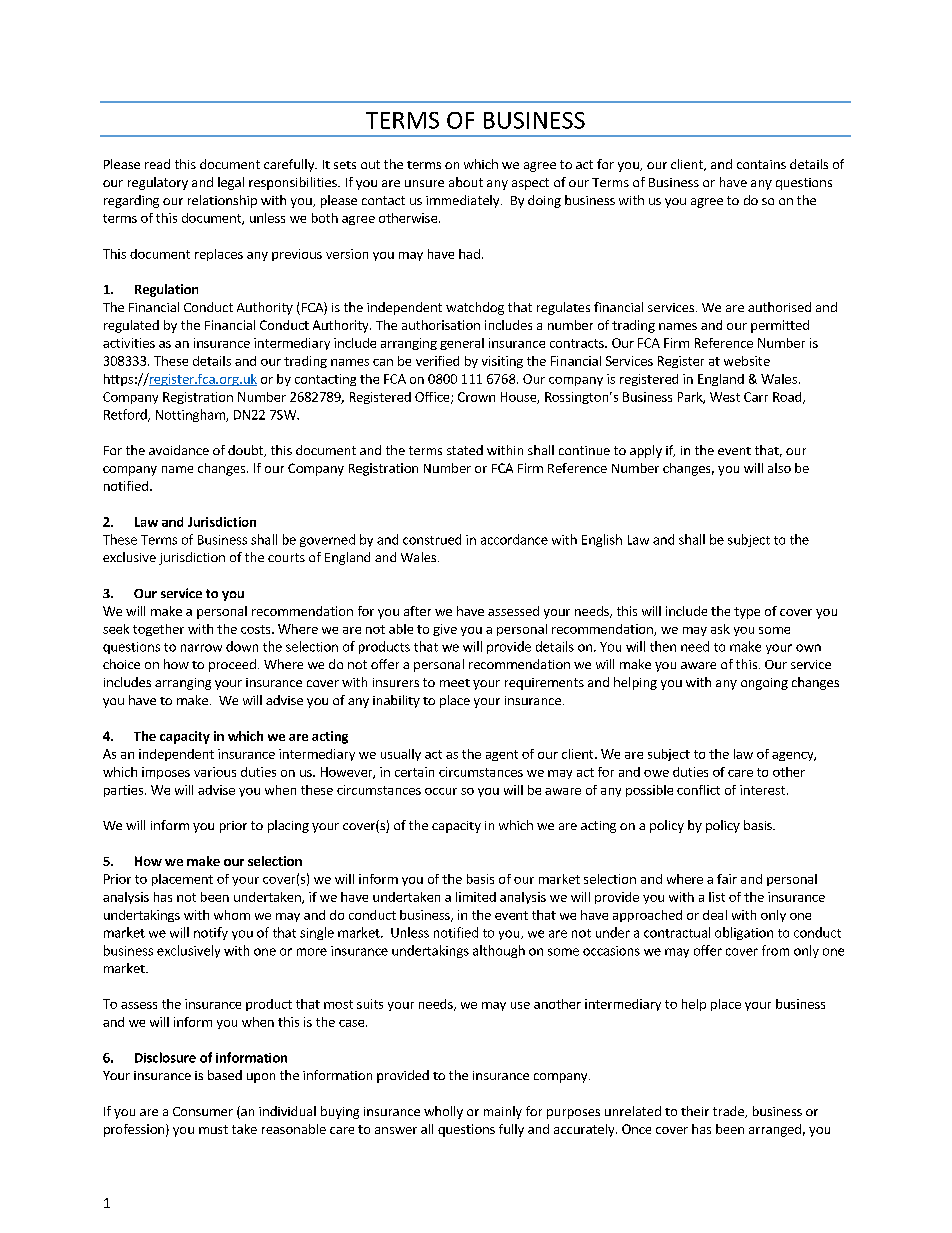  Describe the element at coordinates (761, 164) in the screenshot. I see `contains` at that location.
